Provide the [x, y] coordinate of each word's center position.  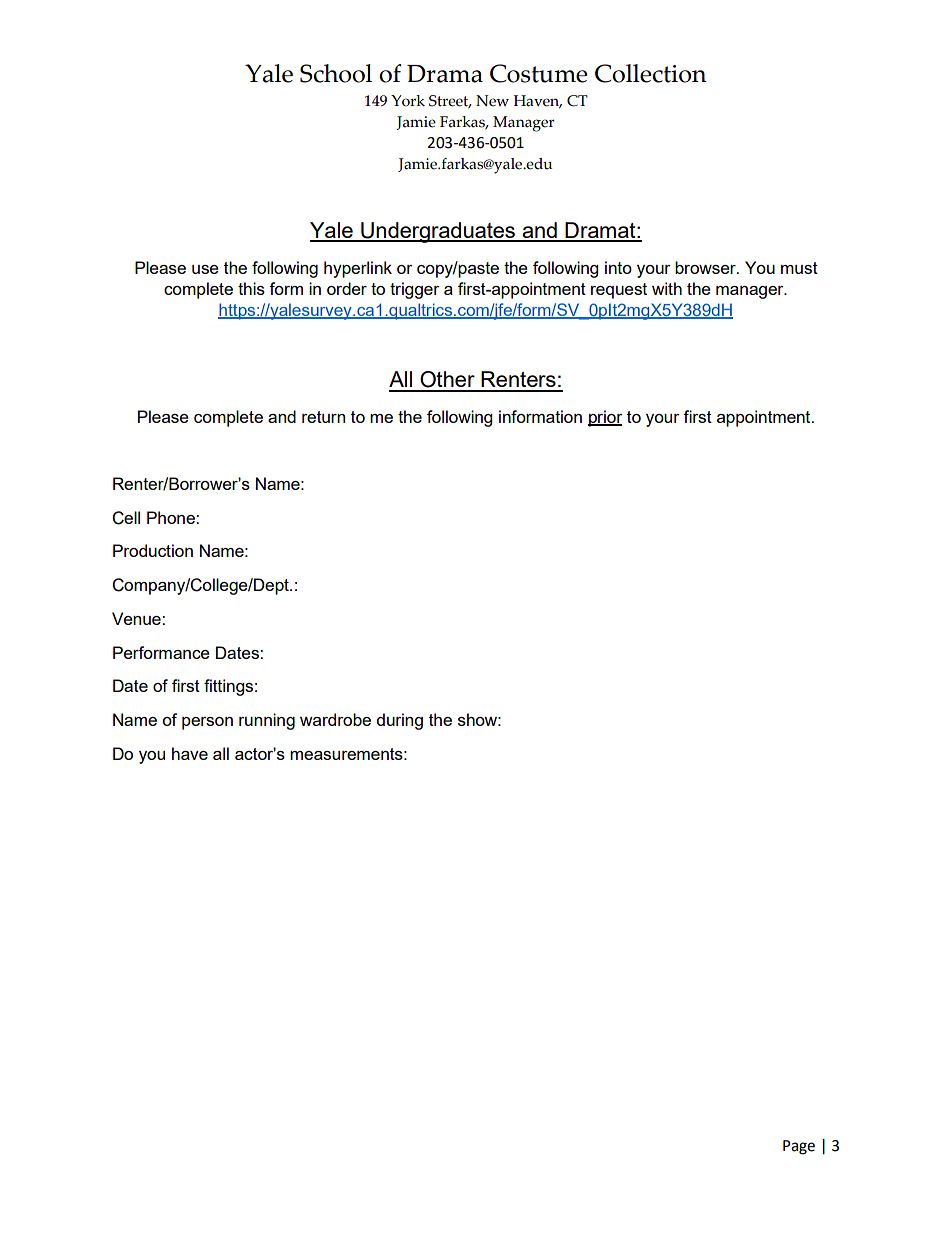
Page [799, 1147]
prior [605, 418]
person [207, 723]
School [336, 73]
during [400, 721]
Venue [137, 618]
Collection [651, 73]
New [492, 101]
